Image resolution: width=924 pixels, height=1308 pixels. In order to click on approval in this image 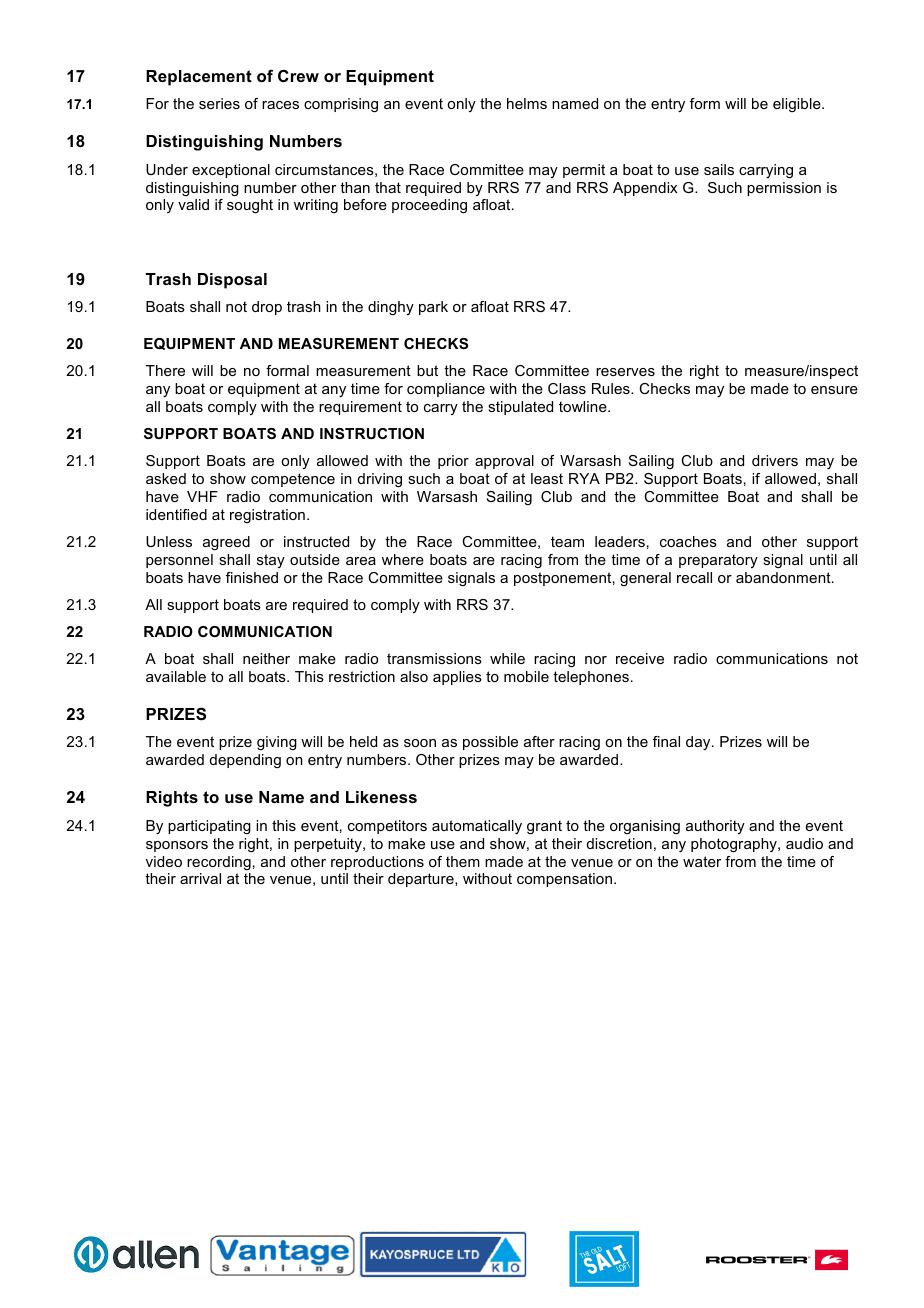, I will do `click(504, 462)`.
